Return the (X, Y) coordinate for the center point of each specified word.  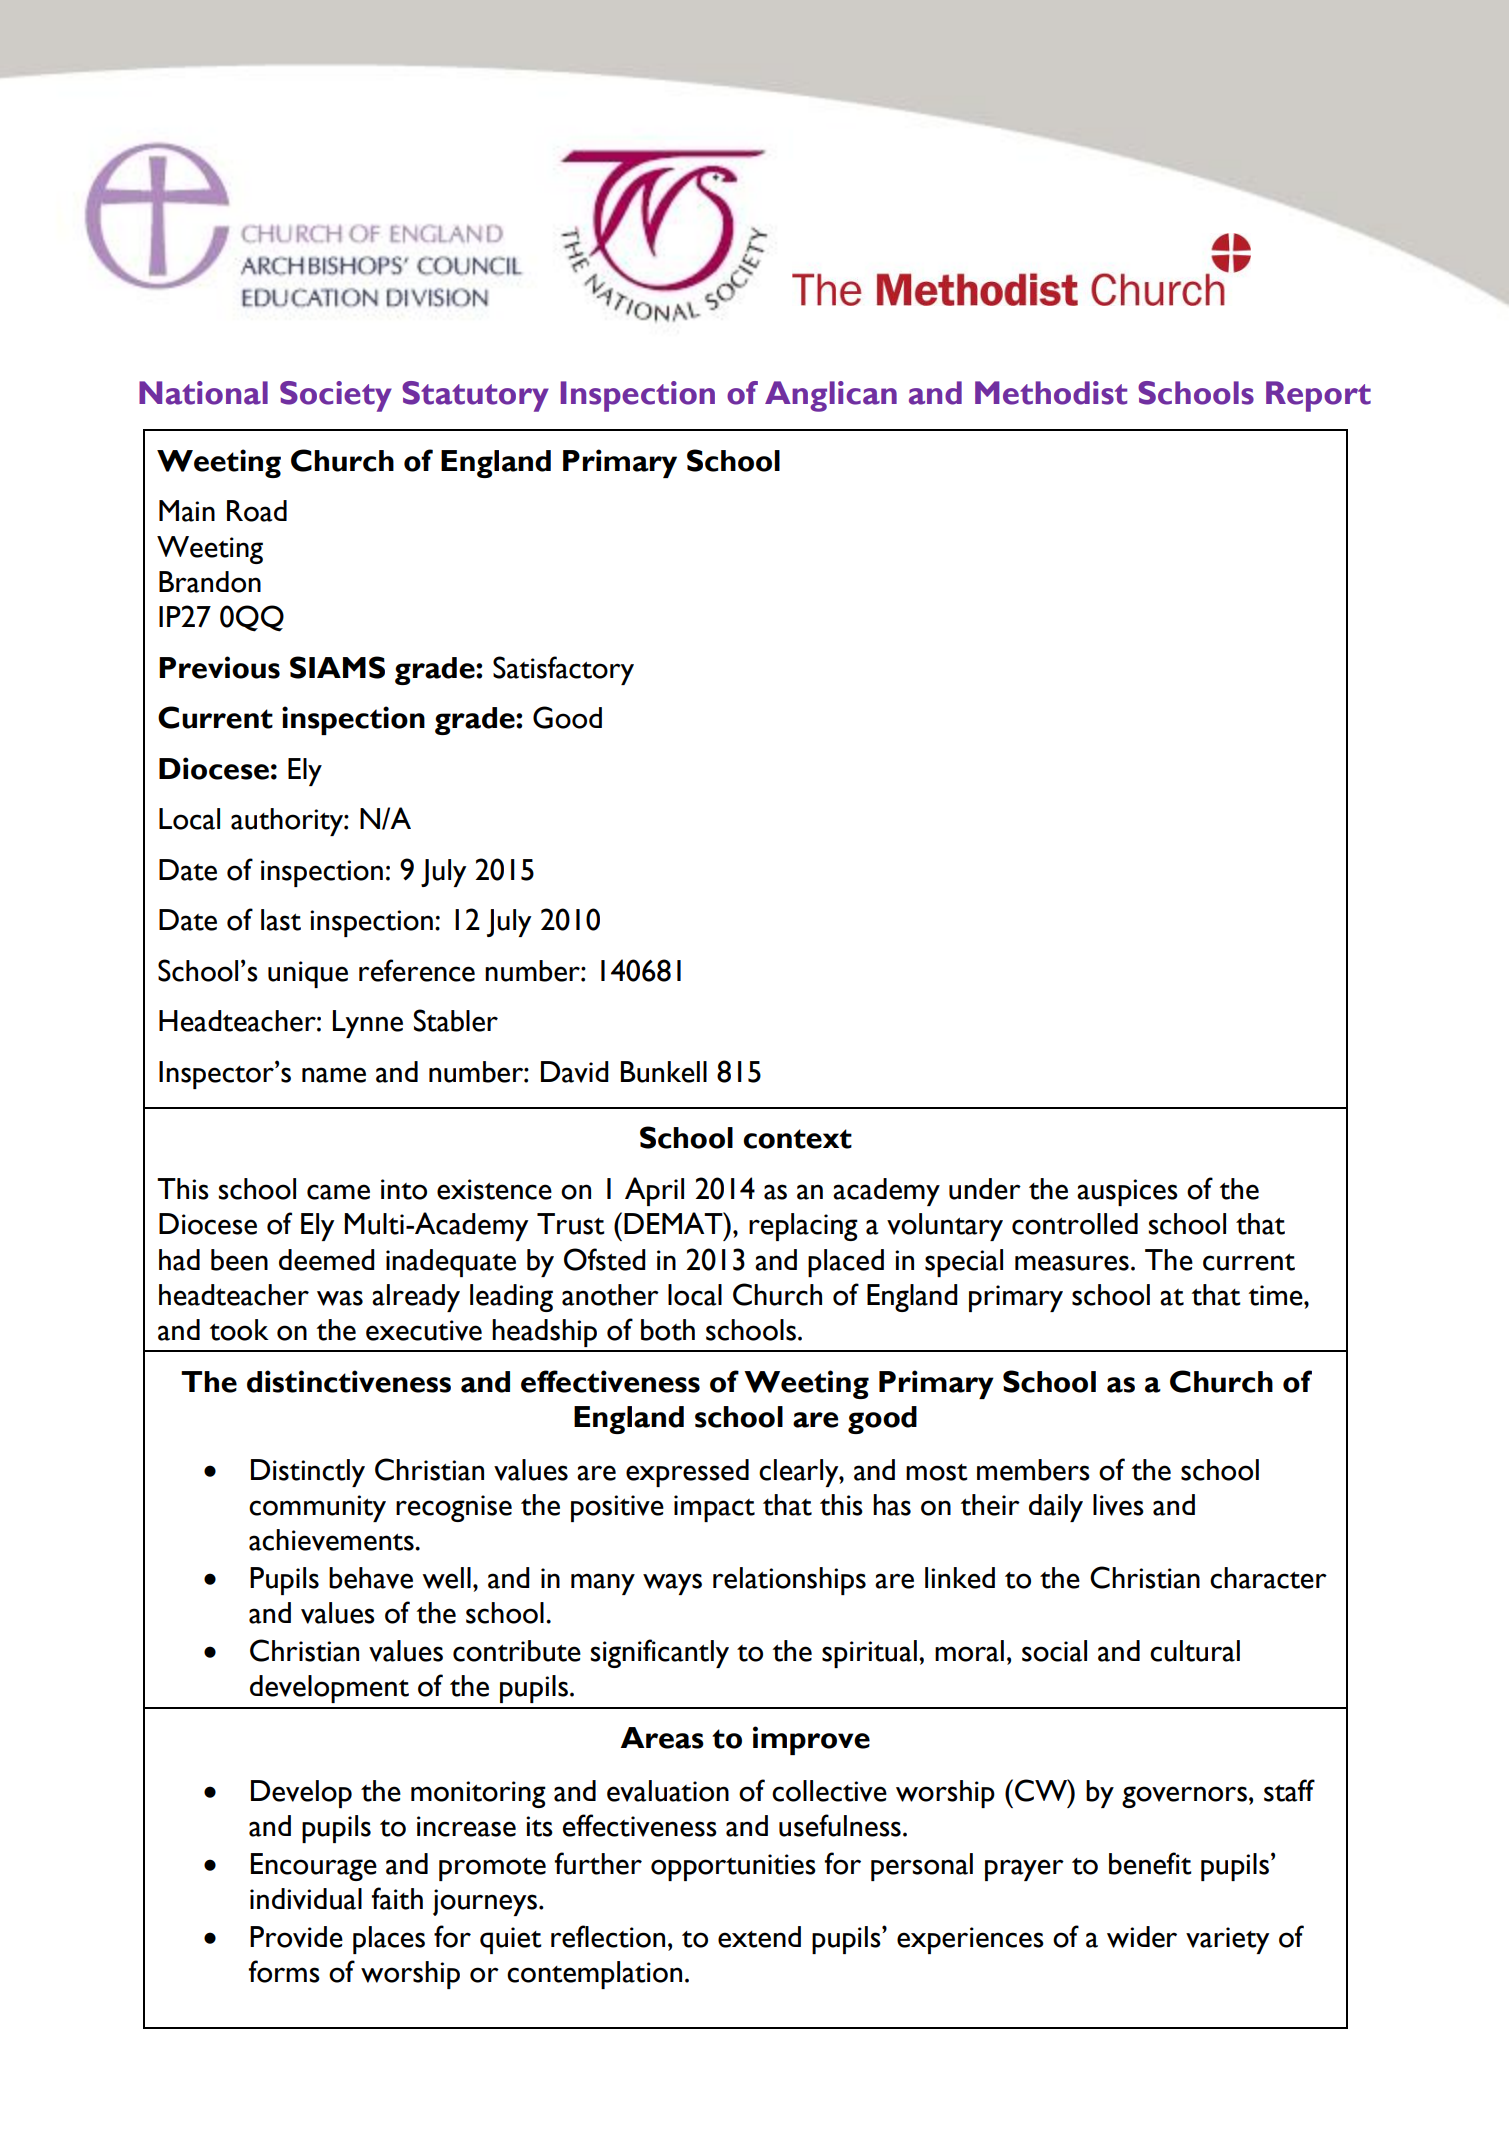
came (338, 1192)
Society (336, 396)
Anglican (831, 396)
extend (759, 1937)
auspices (1127, 1192)
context (797, 1139)
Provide (296, 1937)
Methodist (1051, 393)
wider (1142, 1937)
